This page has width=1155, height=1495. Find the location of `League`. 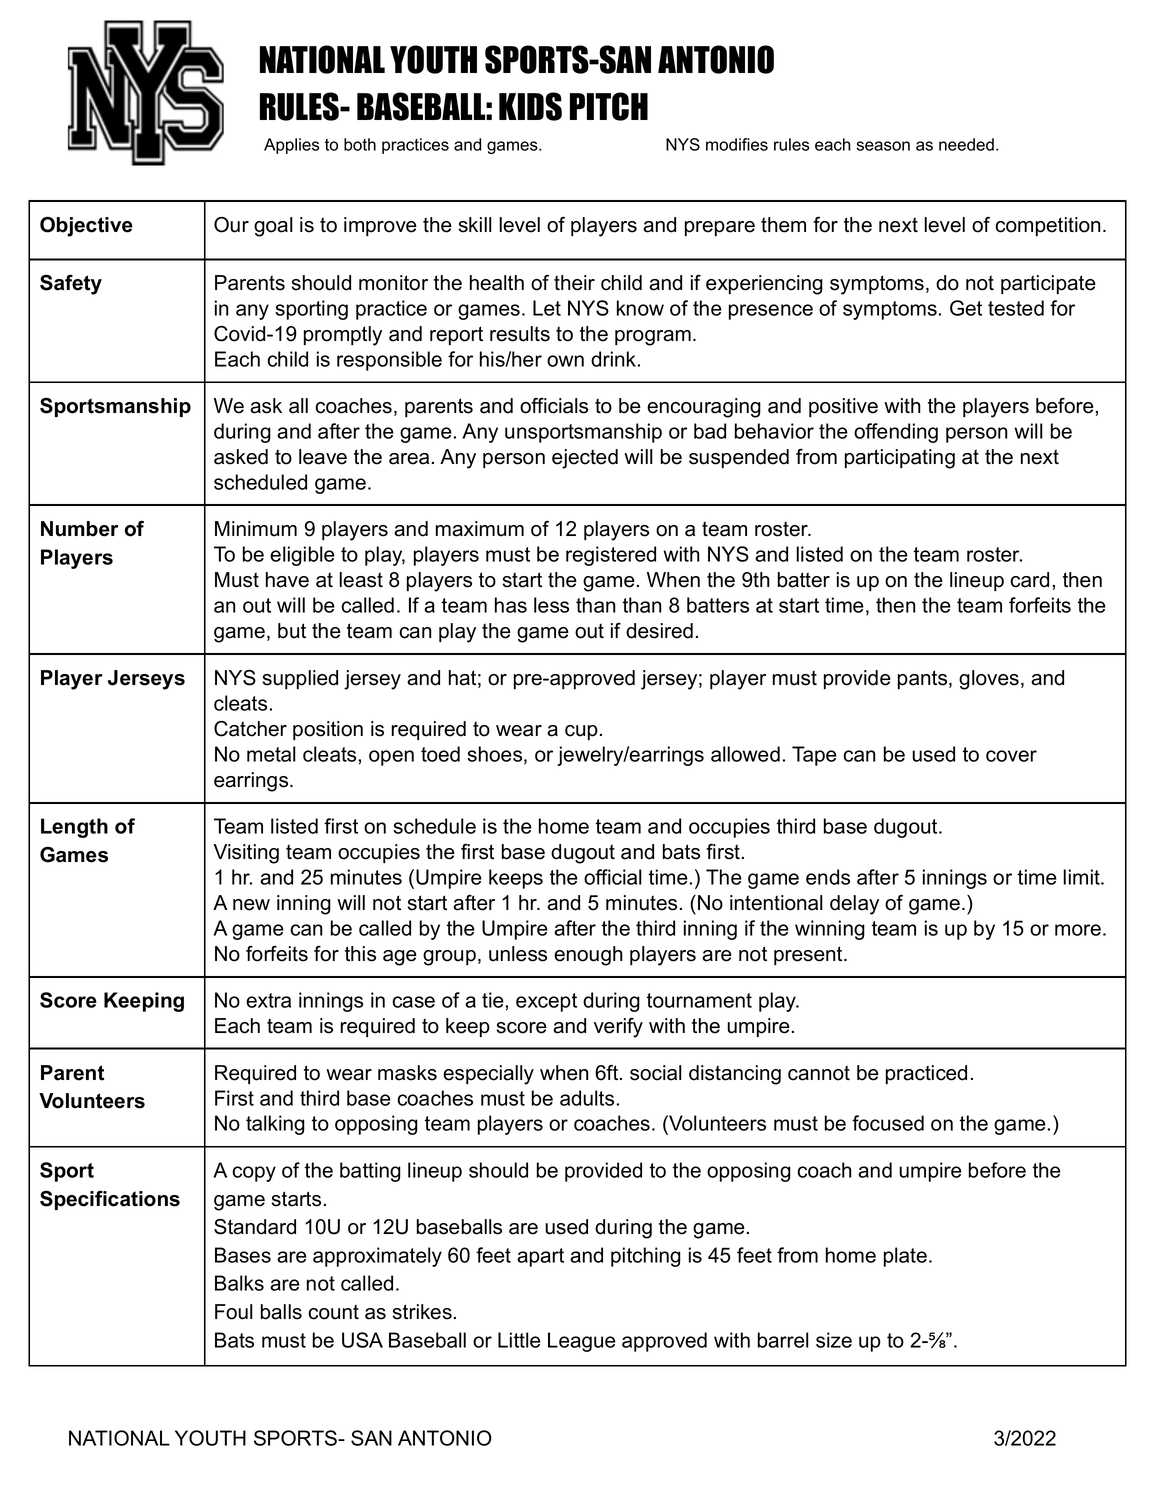

League is located at coordinates (582, 1342).
